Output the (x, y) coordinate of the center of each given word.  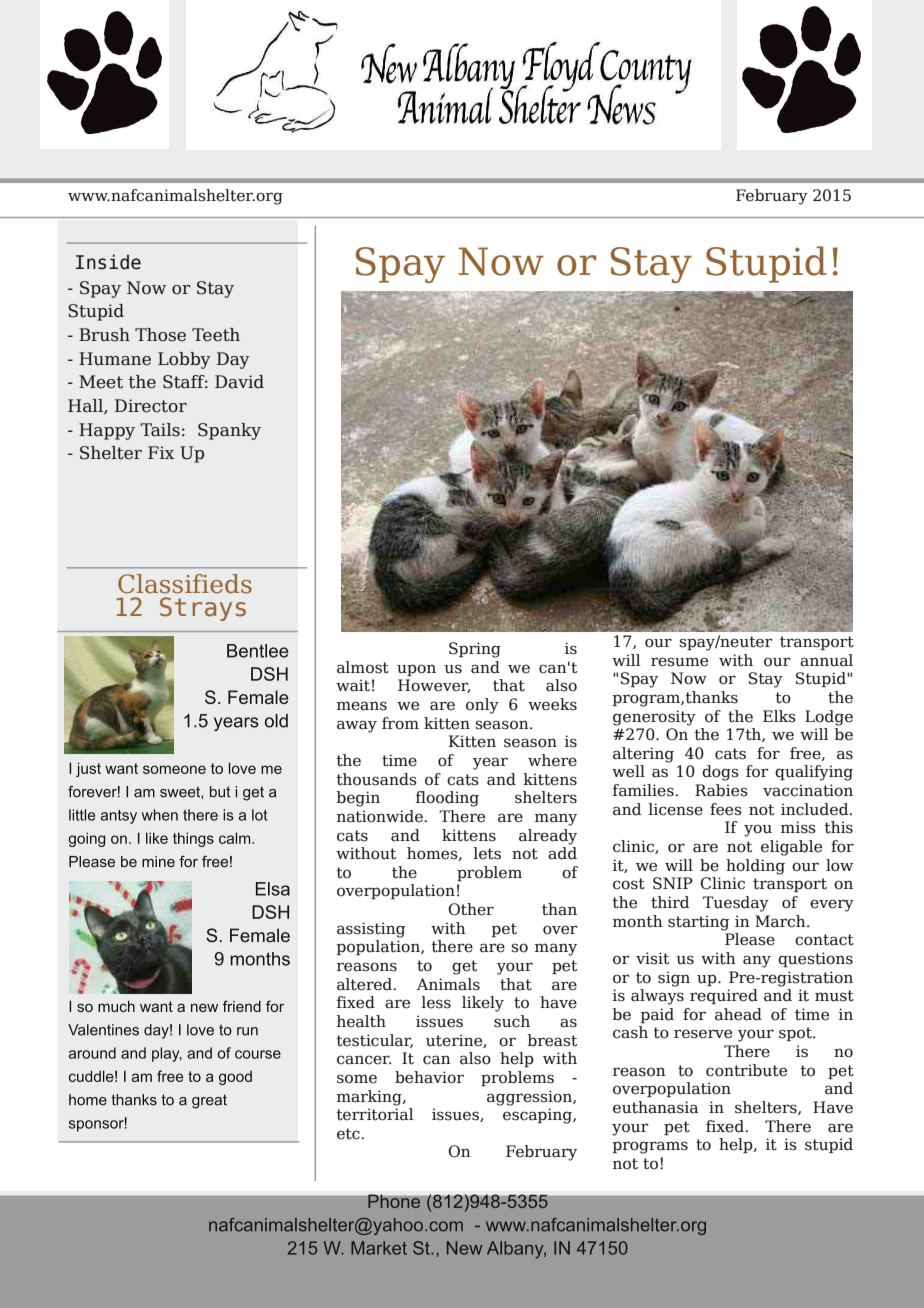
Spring (475, 650)
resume (679, 662)
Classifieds (185, 584)
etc (349, 1134)
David (239, 382)
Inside (108, 262)
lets (487, 853)
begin (358, 799)
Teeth (216, 335)
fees (726, 809)
